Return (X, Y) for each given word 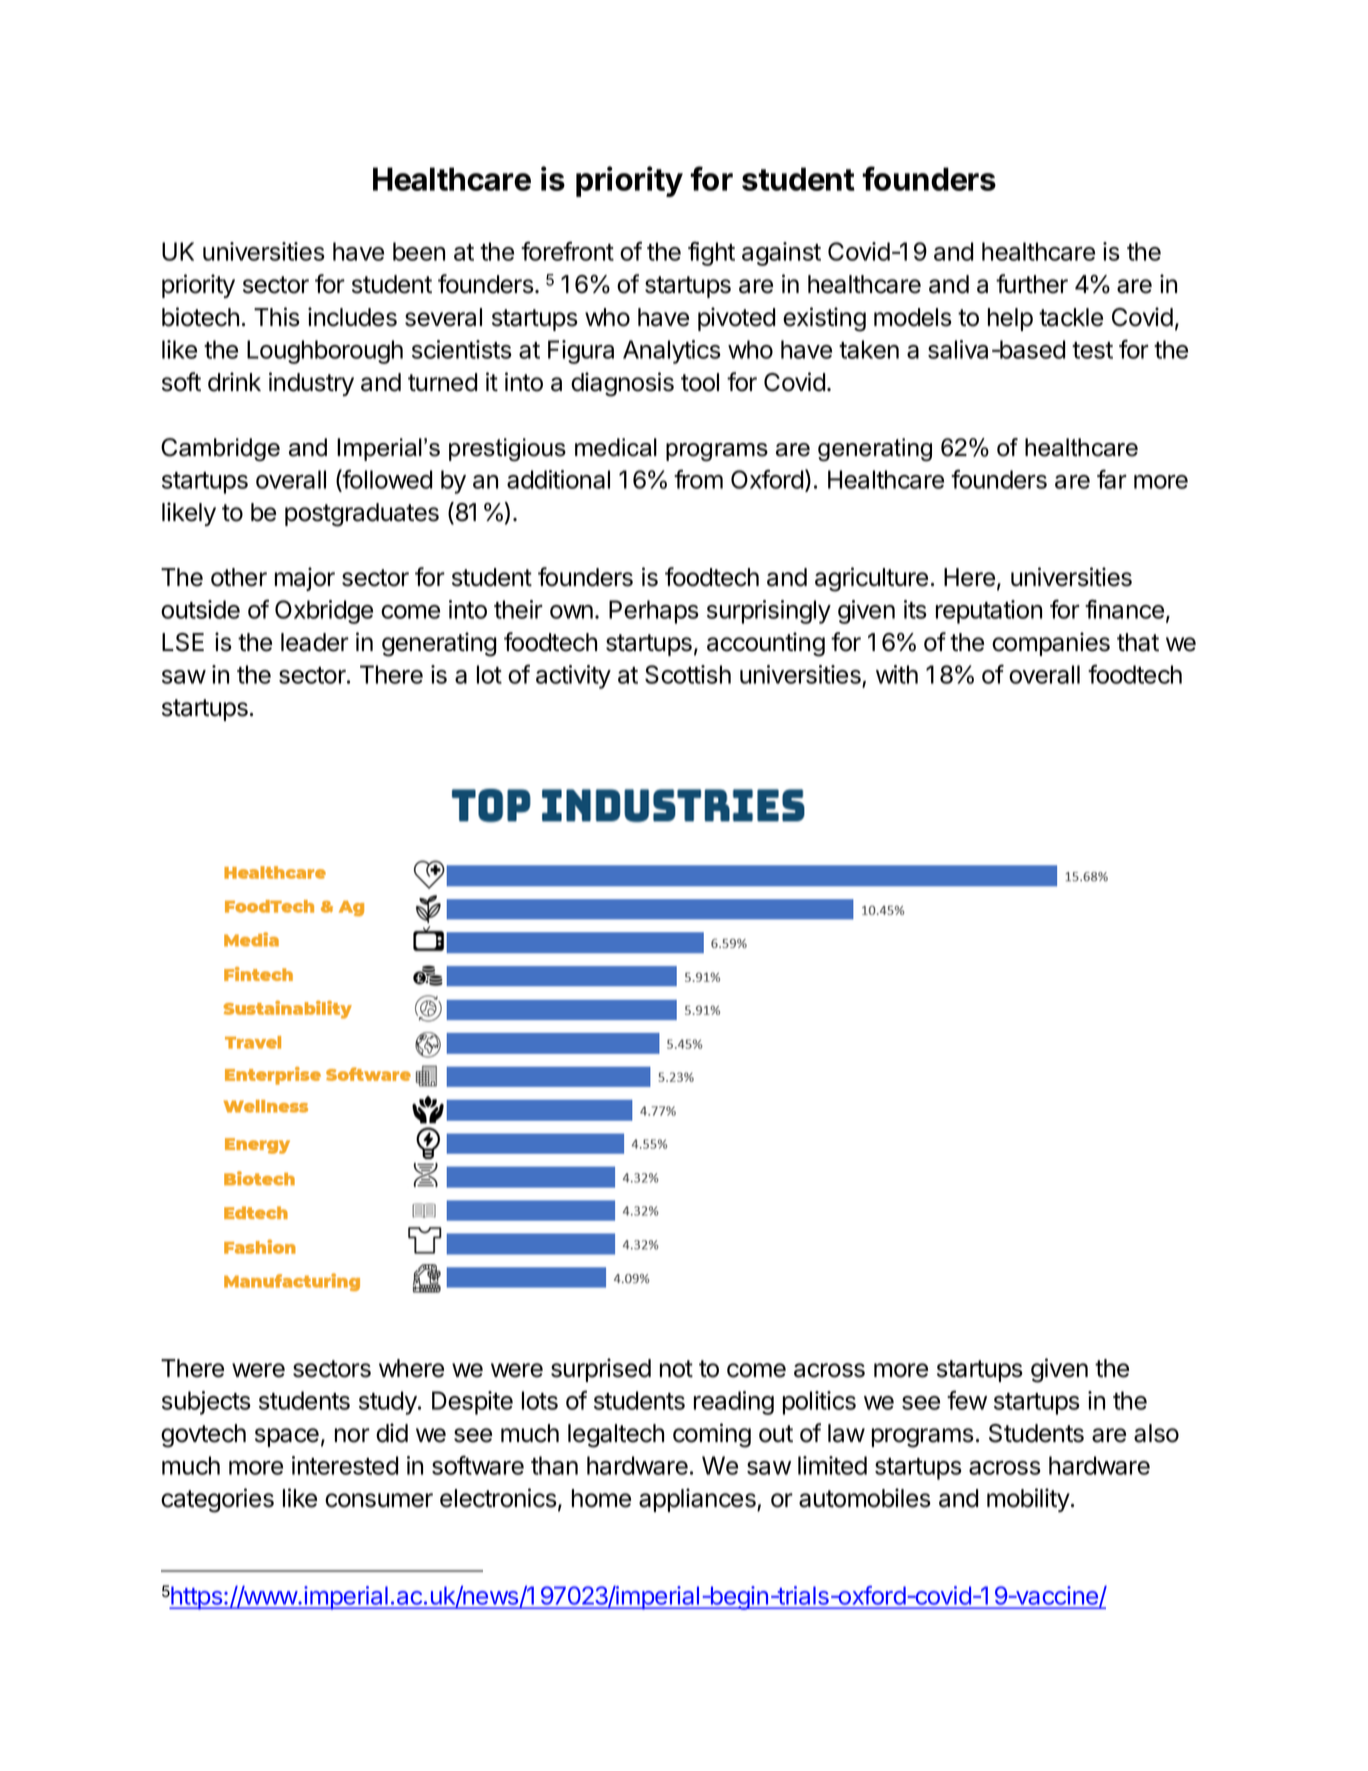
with (897, 674)
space (287, 1437)
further (1032, 284)
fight (711, 253)
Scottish (688, 674)
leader (315, 642)
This (277, 317)
